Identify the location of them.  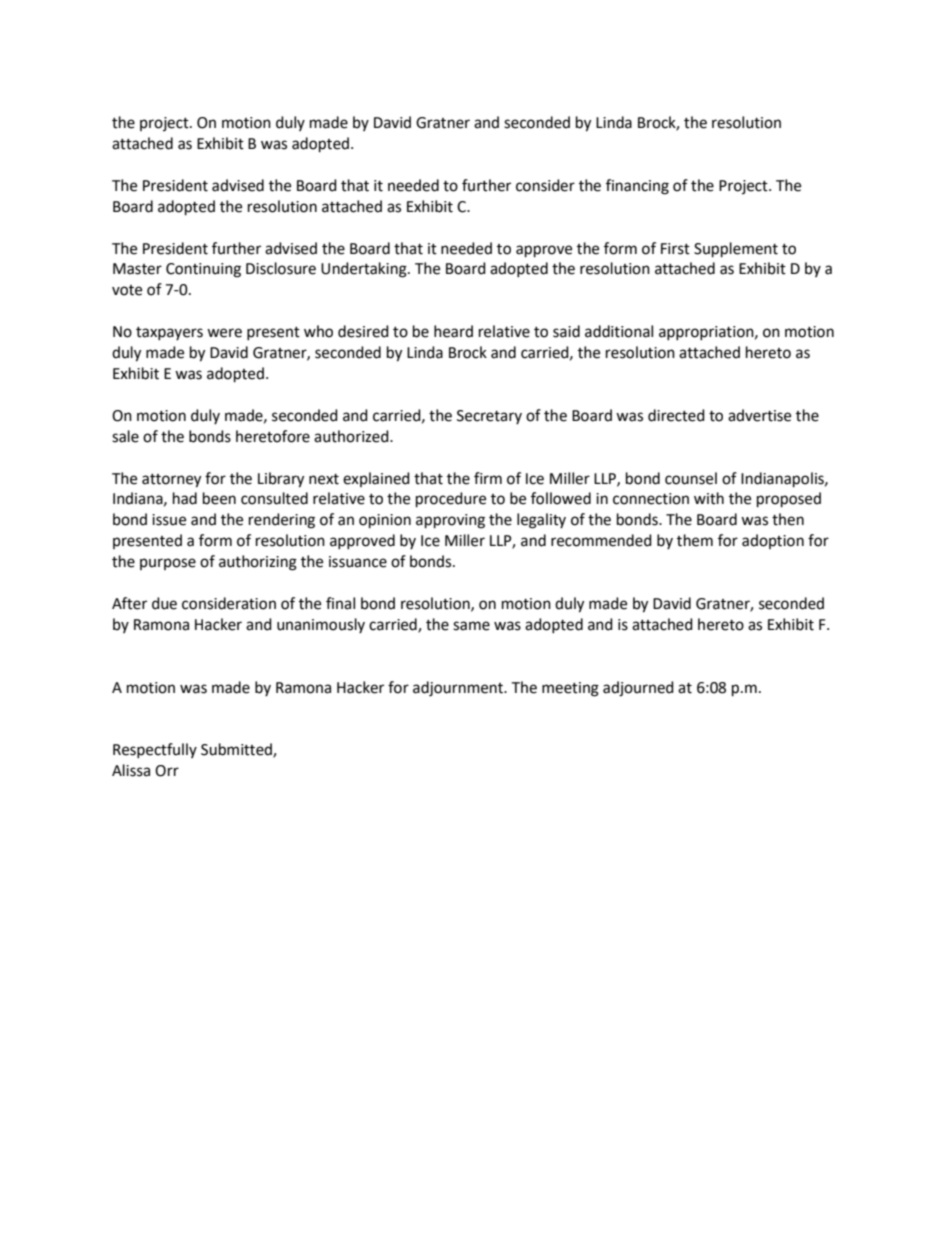
(695, 540).
